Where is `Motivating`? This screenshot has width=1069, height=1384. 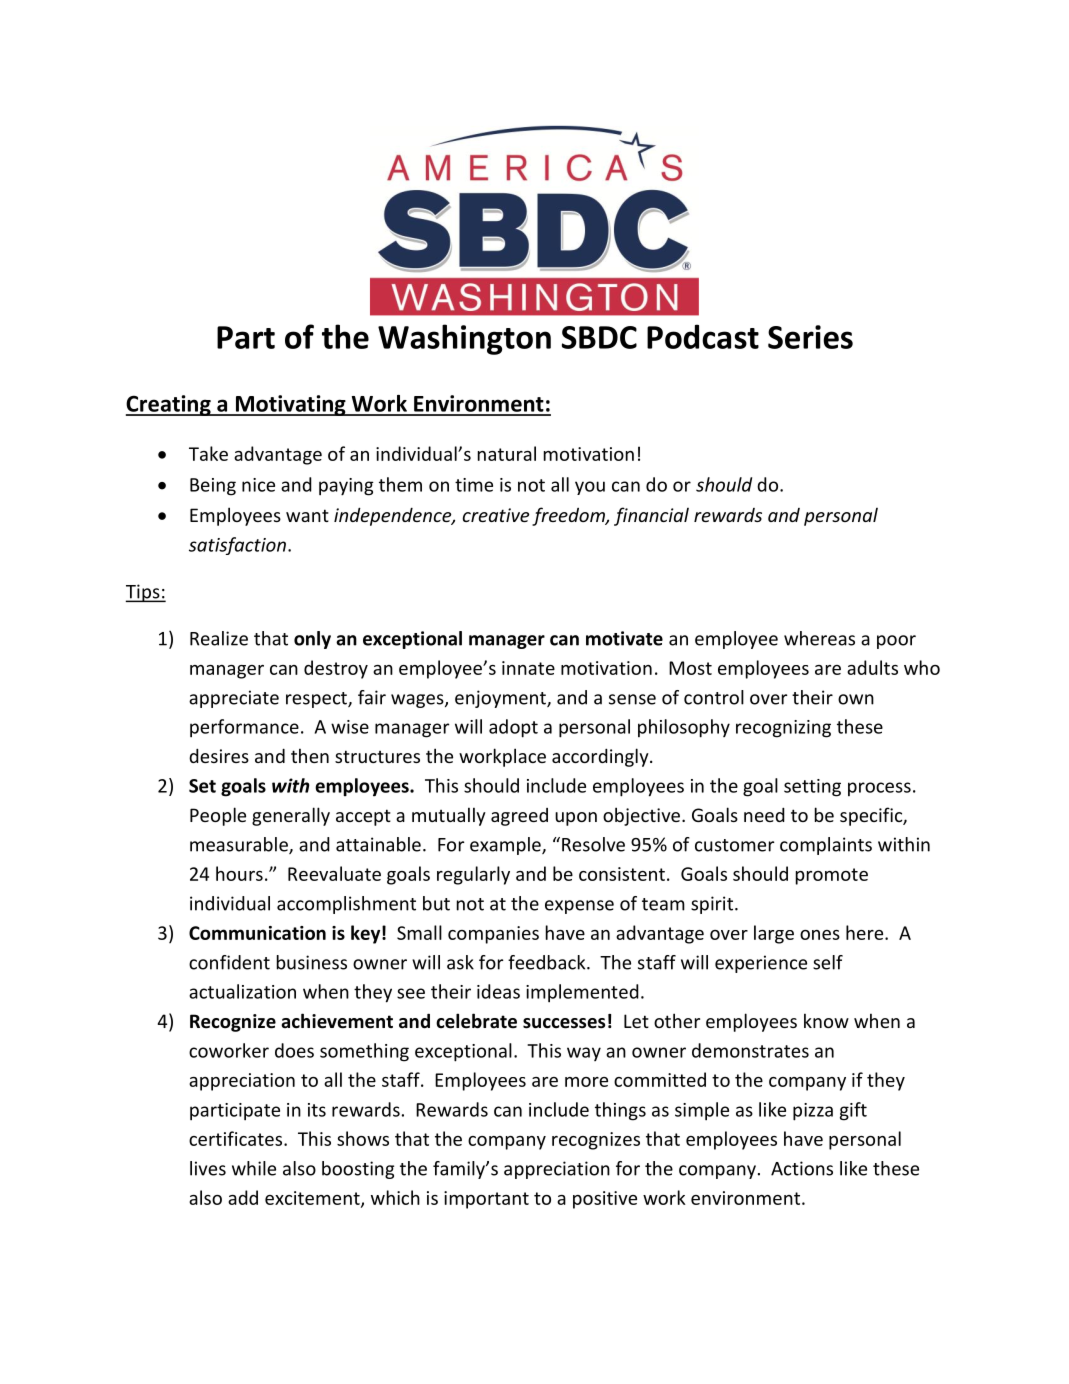
Motivating is located at coordinates (290, 405).
